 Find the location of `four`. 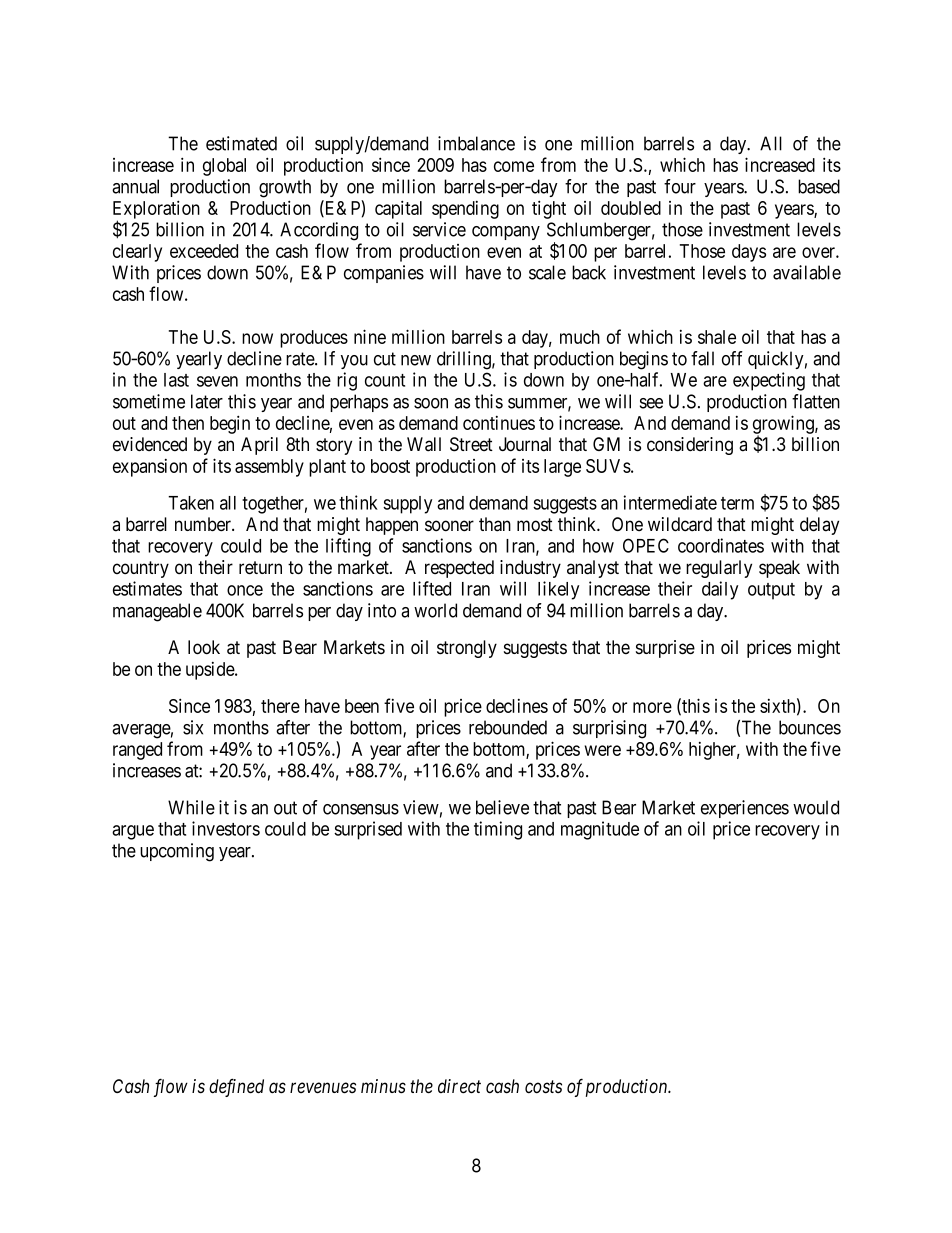

four is located at coordinates (680, 186).
